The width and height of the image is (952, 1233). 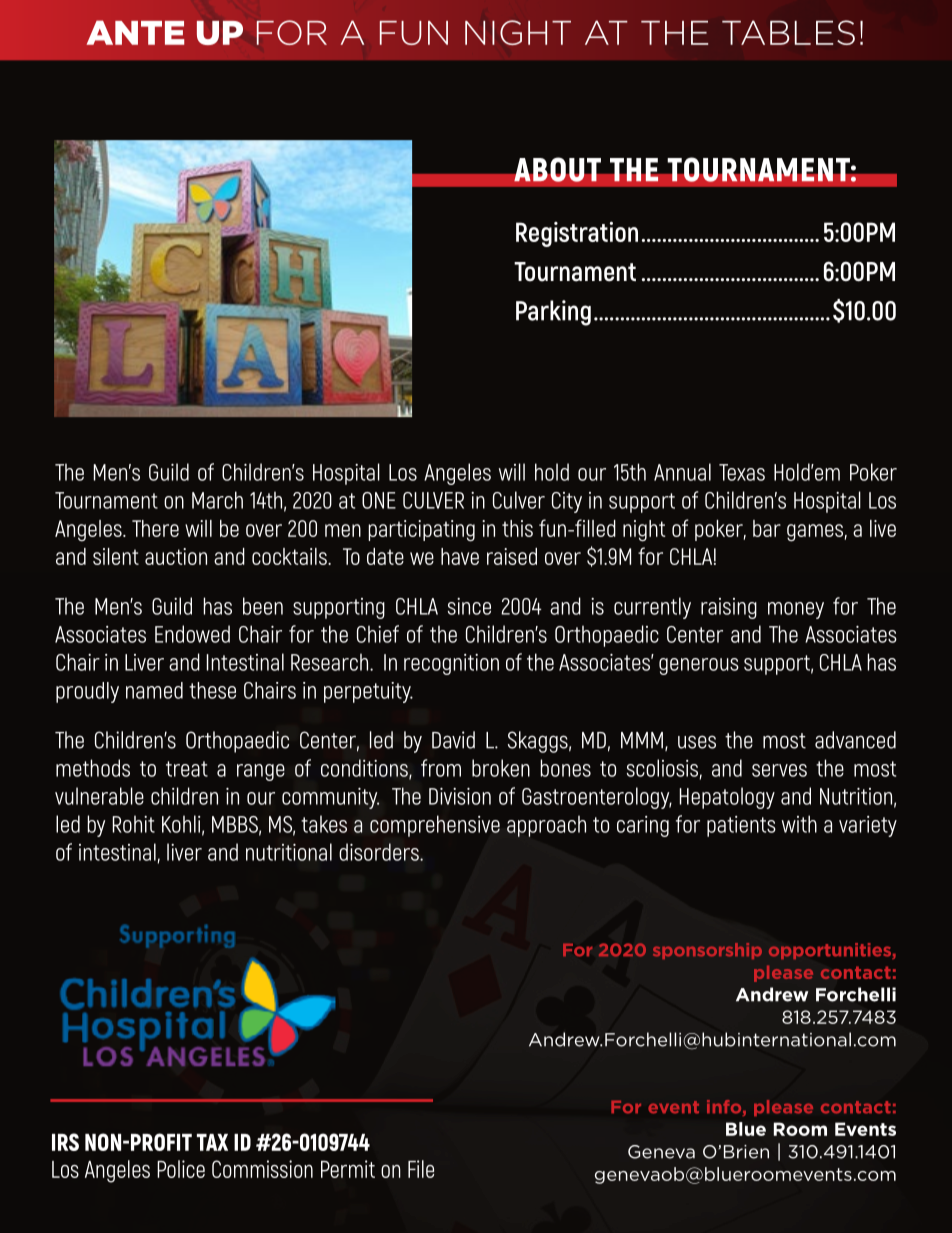 I want to click on ANTE, so click(x=135, y=32).
